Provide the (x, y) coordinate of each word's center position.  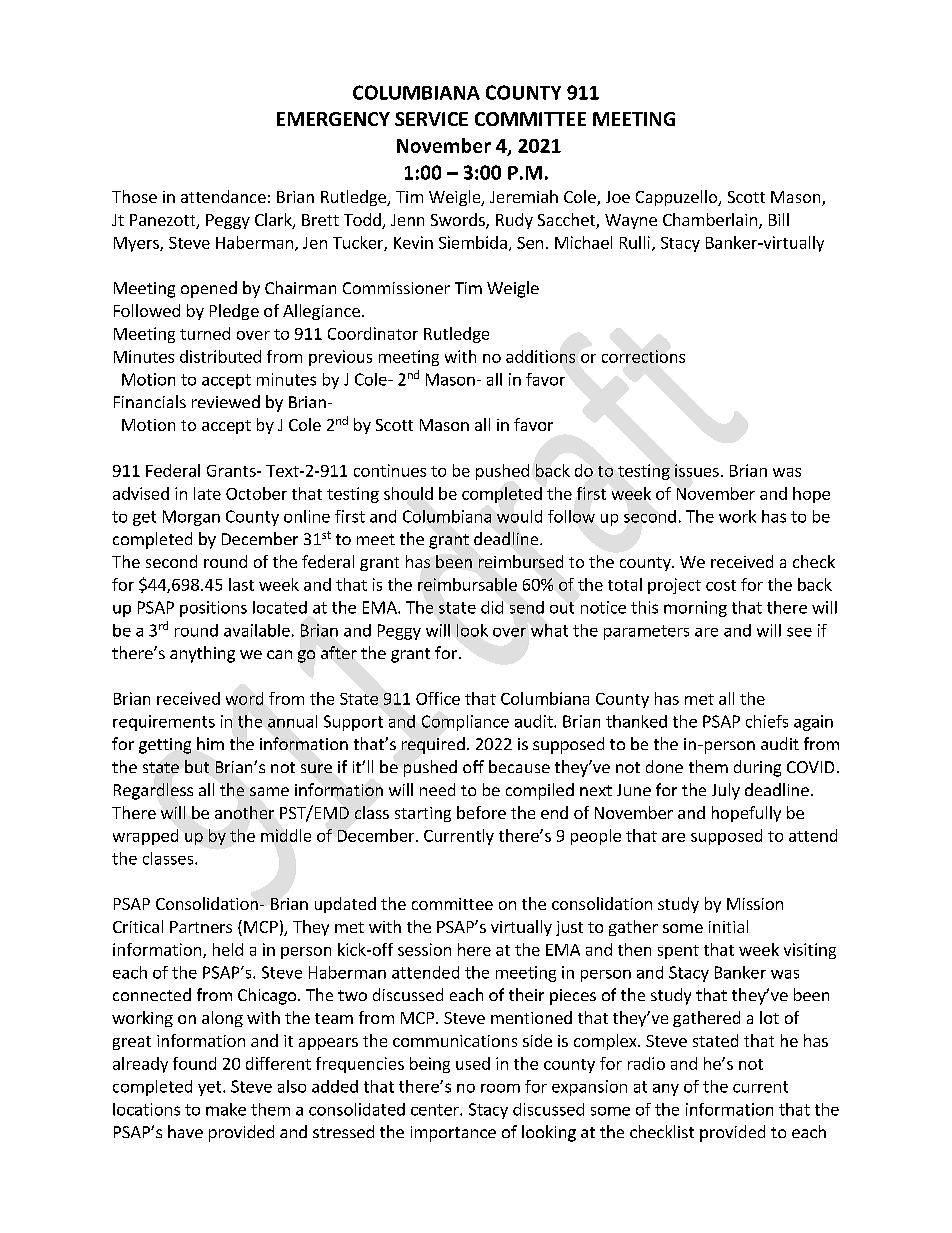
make (226, 1109)
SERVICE (431, 119)
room (500, 1088)
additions (540, 356)
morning (695, 609)
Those (134, 196)
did (492, 607)
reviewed (226, 401)
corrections (643, 356)
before (481, 812)
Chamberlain (710, 219)
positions (213, 609)
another (244, 812)
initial (728, 926)
